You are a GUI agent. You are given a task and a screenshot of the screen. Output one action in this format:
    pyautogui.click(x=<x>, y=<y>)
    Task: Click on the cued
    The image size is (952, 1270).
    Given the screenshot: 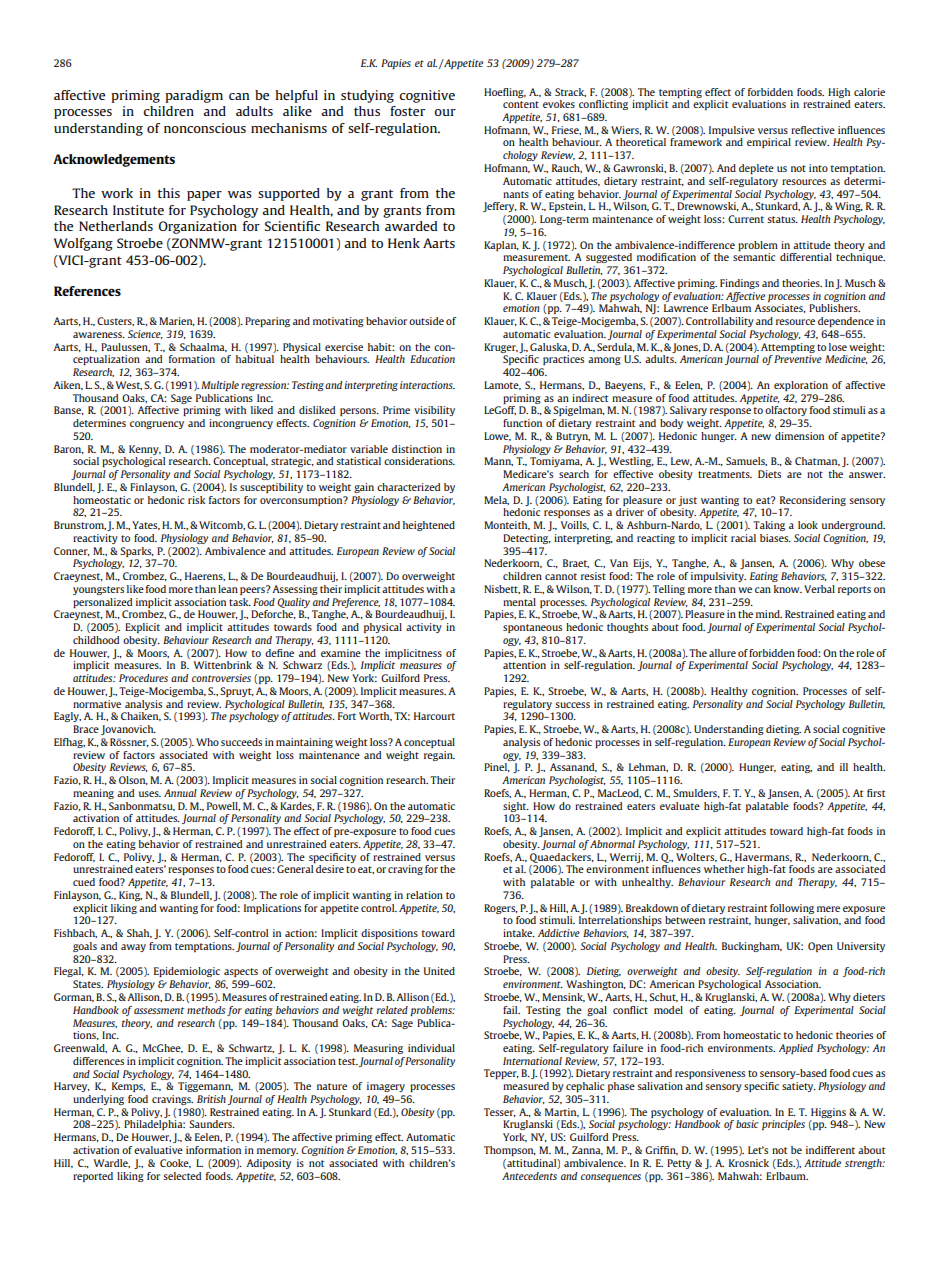 What is the action you would take?
    pyautogui.click(x=84, y=882)
